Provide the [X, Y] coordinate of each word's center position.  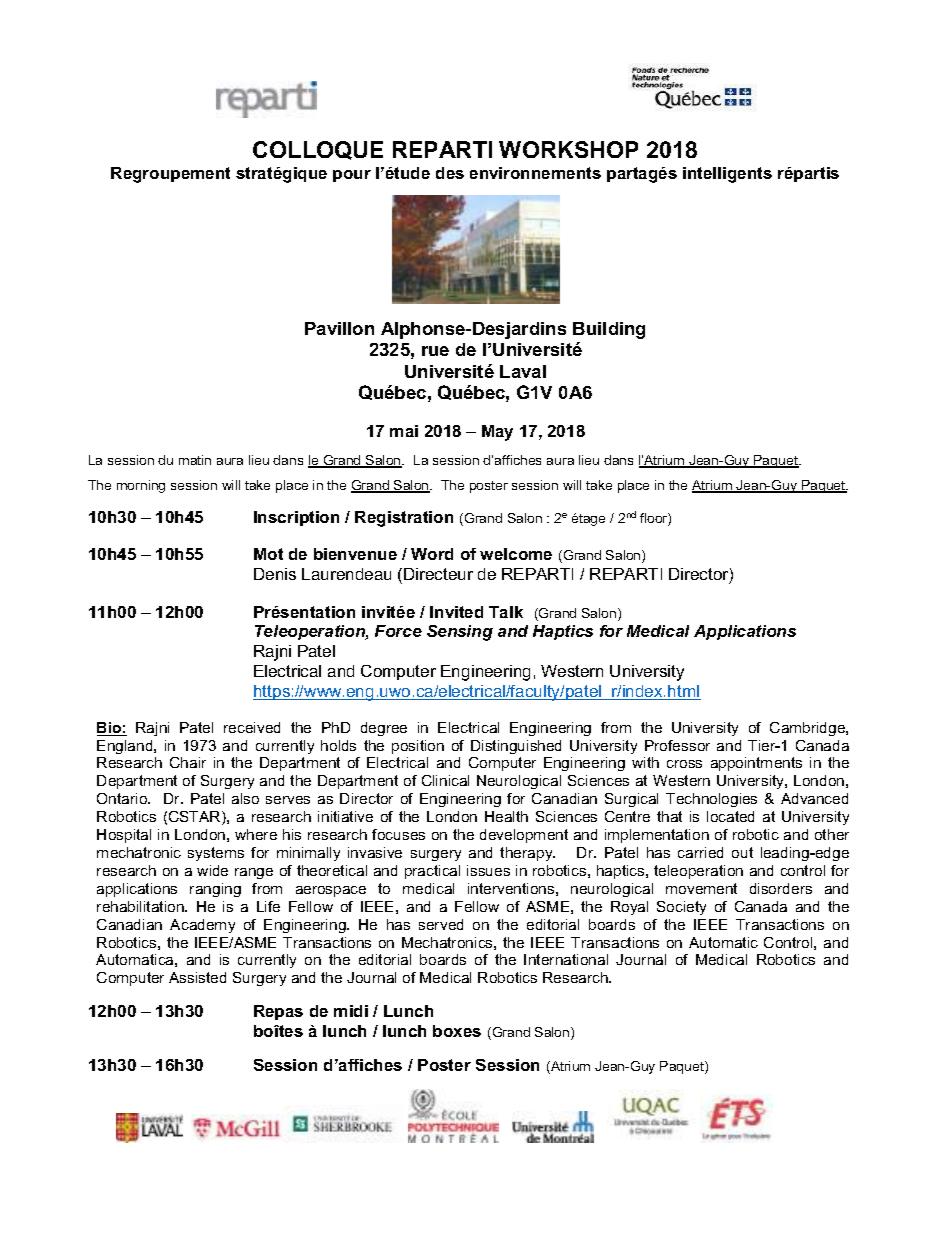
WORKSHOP [568, 149]
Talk [506, 612]
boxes [457, 1031]
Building [609, 330]
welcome [516, 554]
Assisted [197, 977]
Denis [275, 574]
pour [352, 176]
